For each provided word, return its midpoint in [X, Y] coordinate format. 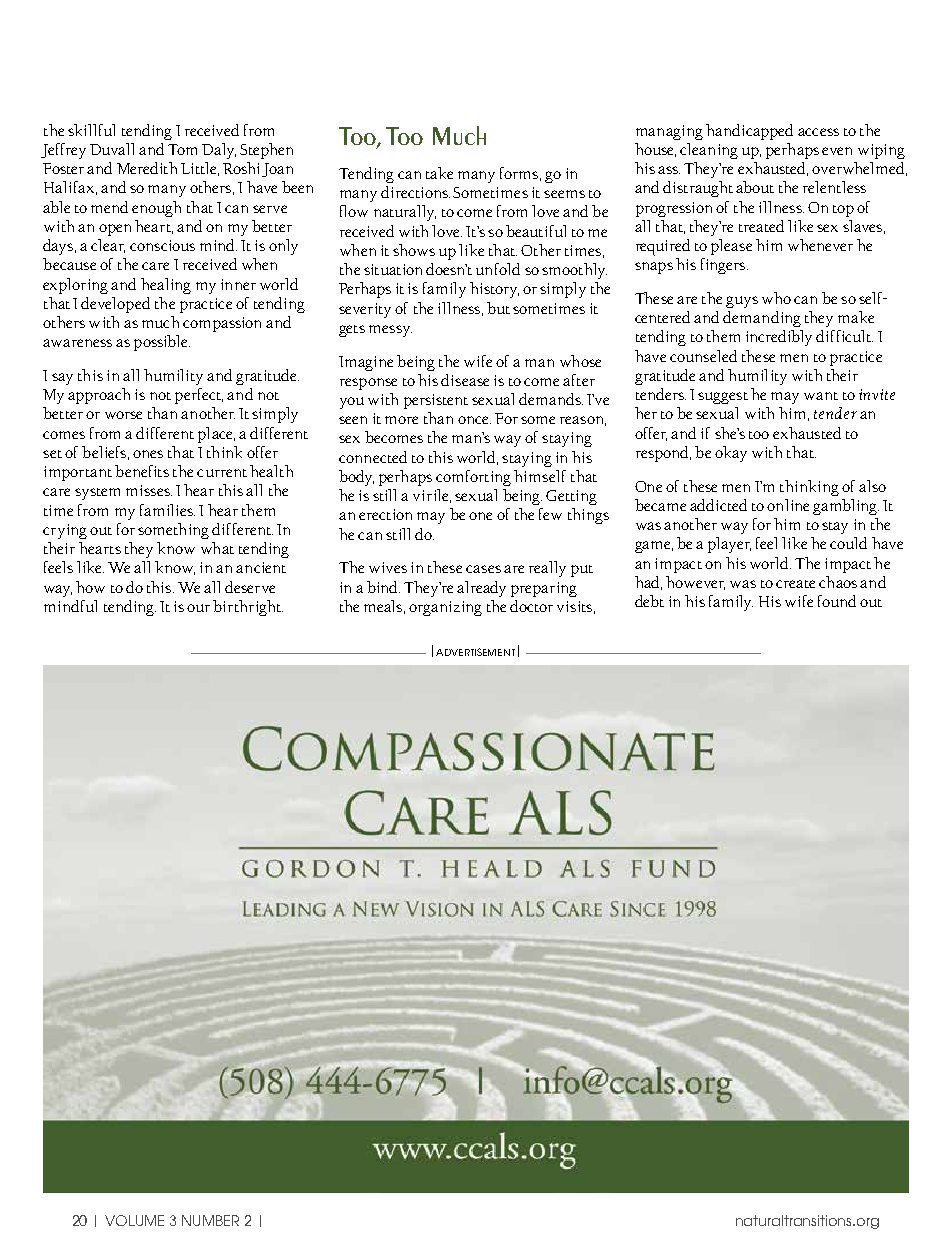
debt [649, 601]
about [755, 187]
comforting [473, 478]
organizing [445, 608]
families [167, 510]
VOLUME [134, 1220]
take [439, 173]
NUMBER [210, 1220]
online [788, 505]
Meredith [147, 168]
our [198, 608]
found [837, 601]
